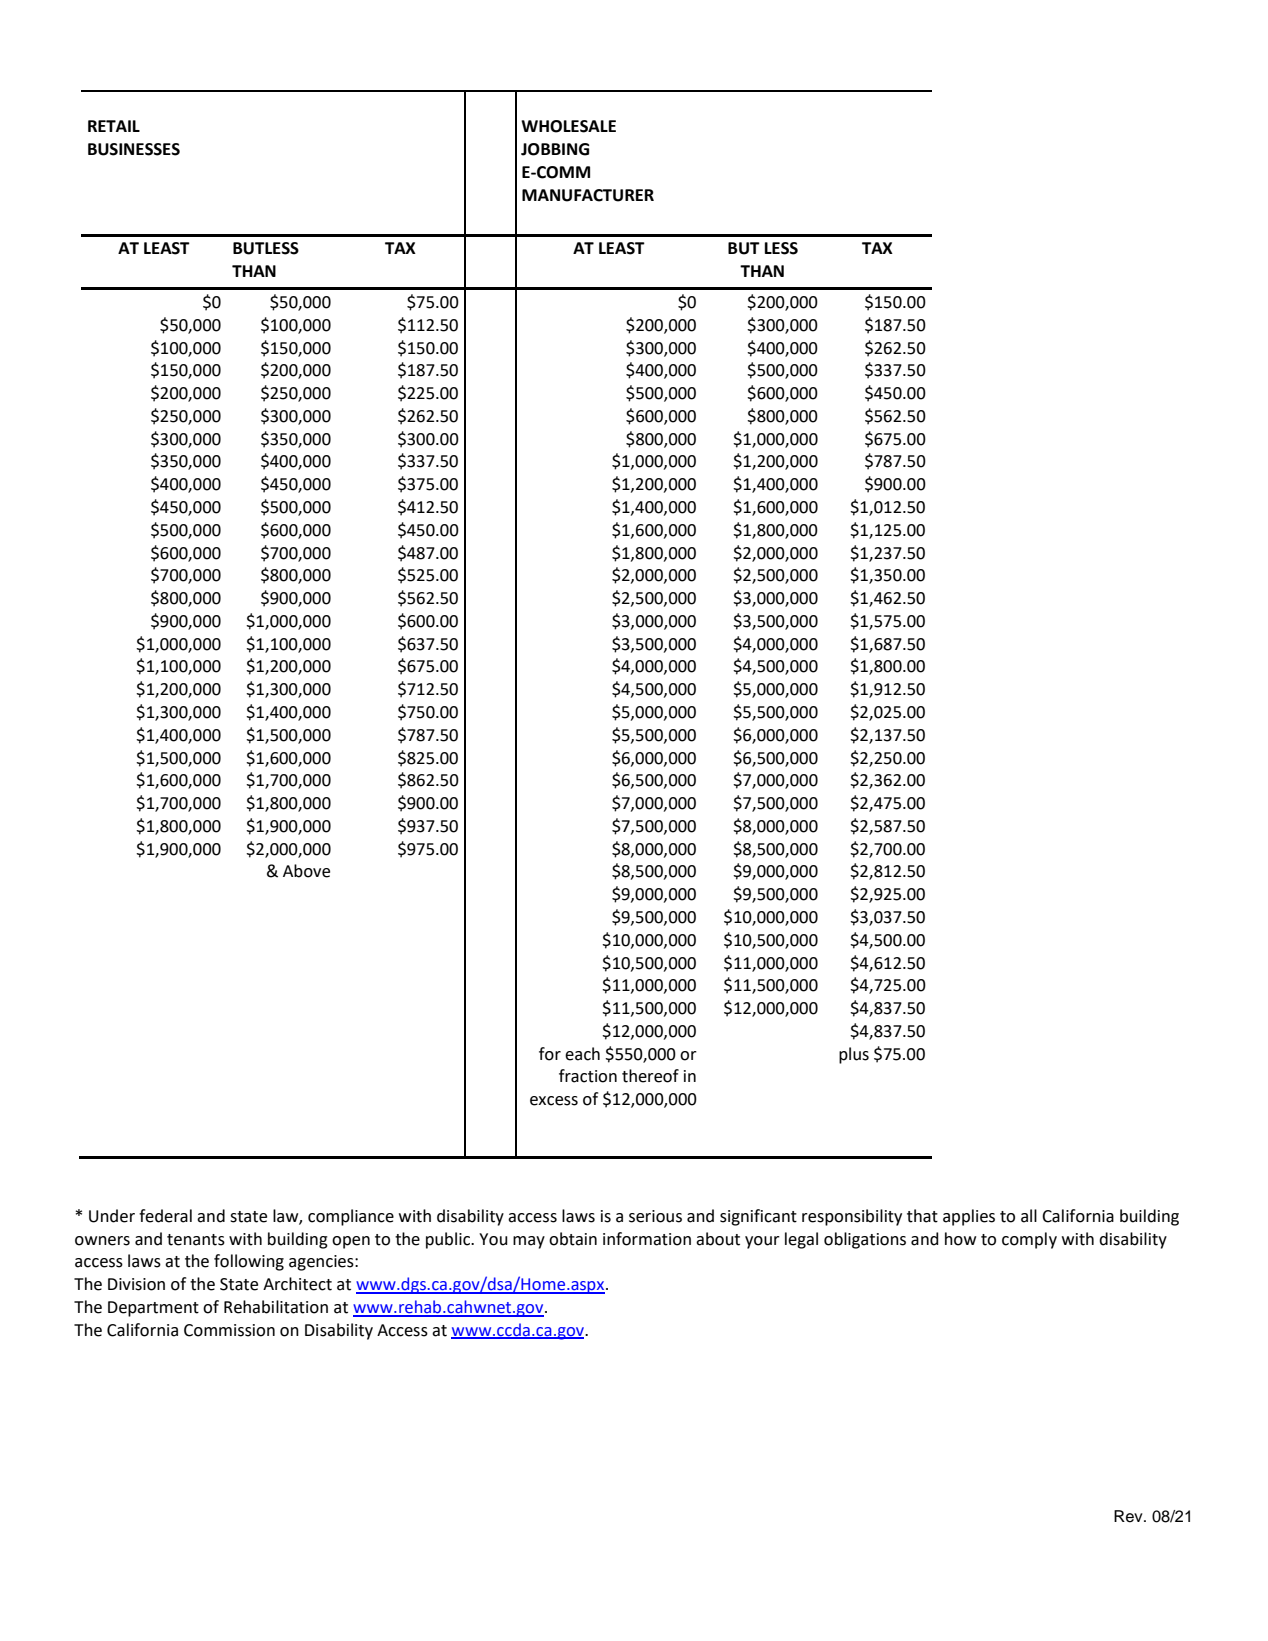  What do you see at coordinates (153, 1309) in the image?
I see `Department` at bounding box center [153, 1309].
